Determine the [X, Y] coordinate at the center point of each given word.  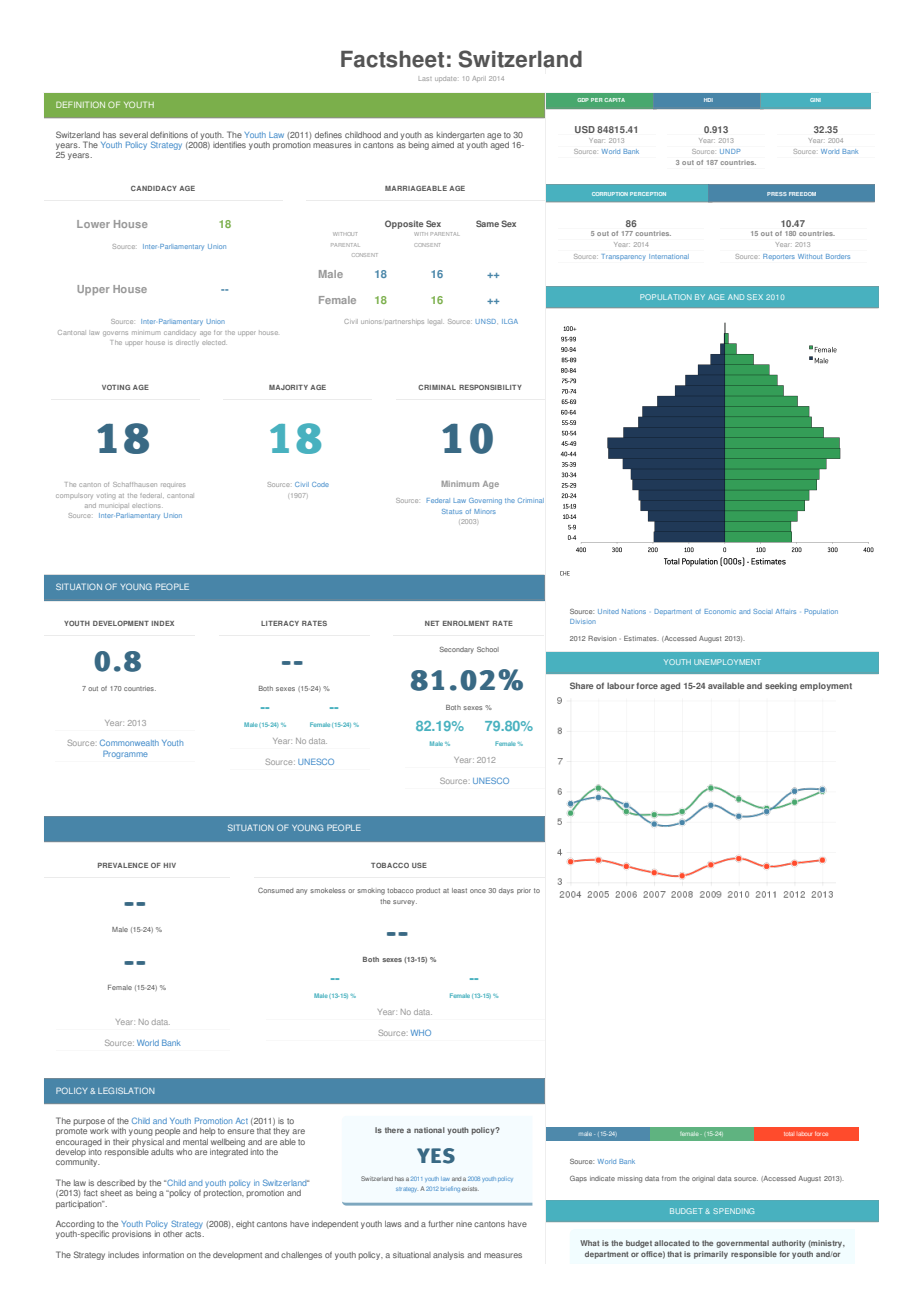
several [133, 135]
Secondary [457, 650]
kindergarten [461, 136]
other [173, 1234]
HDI [708, 100]
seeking [781, 686]
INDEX [162, 623]
